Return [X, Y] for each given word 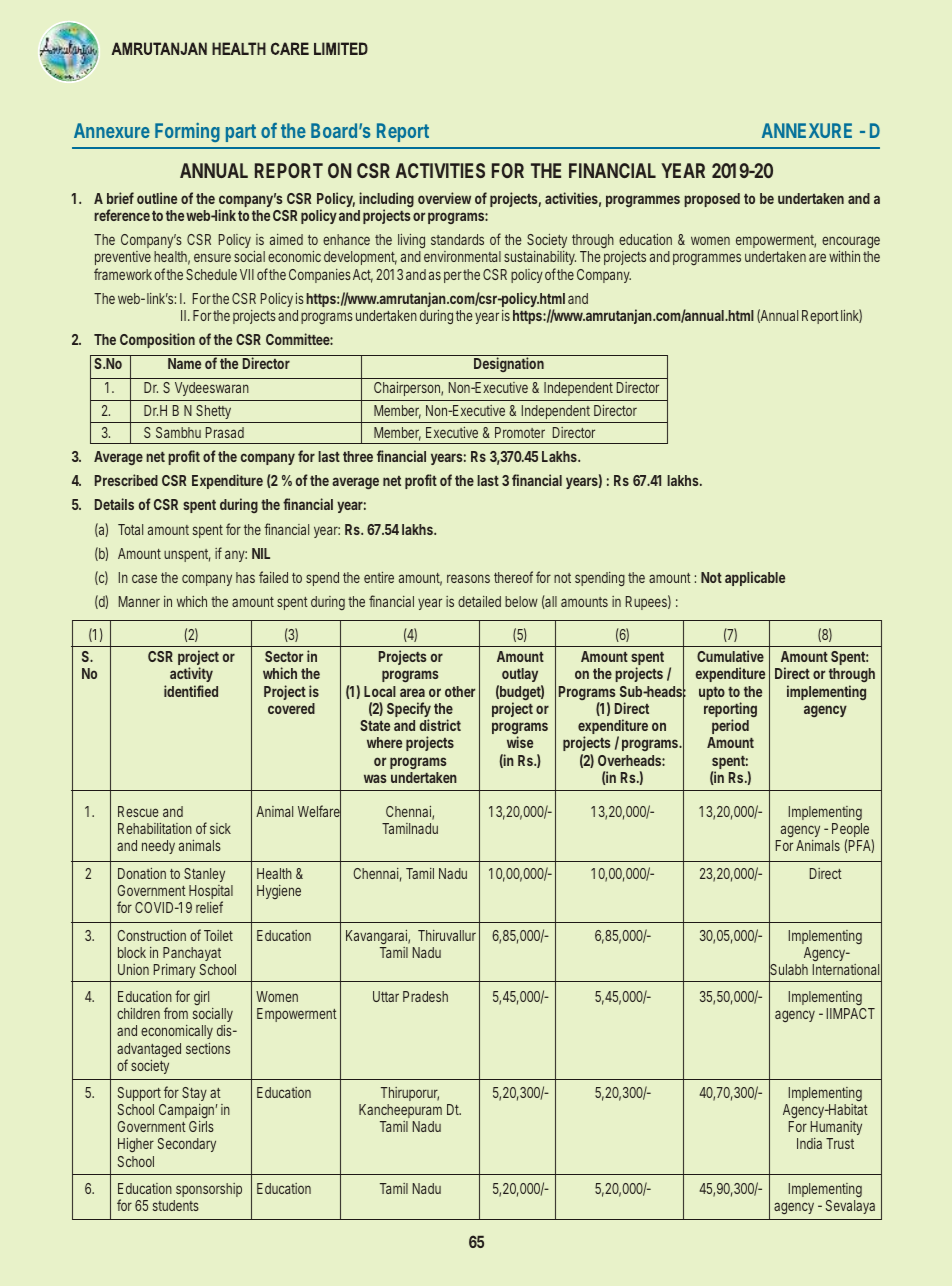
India [809, 1143]
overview [444, 198]
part [241, 133]
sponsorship [209, 1190]
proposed [712, 200]
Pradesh [425, 996]
